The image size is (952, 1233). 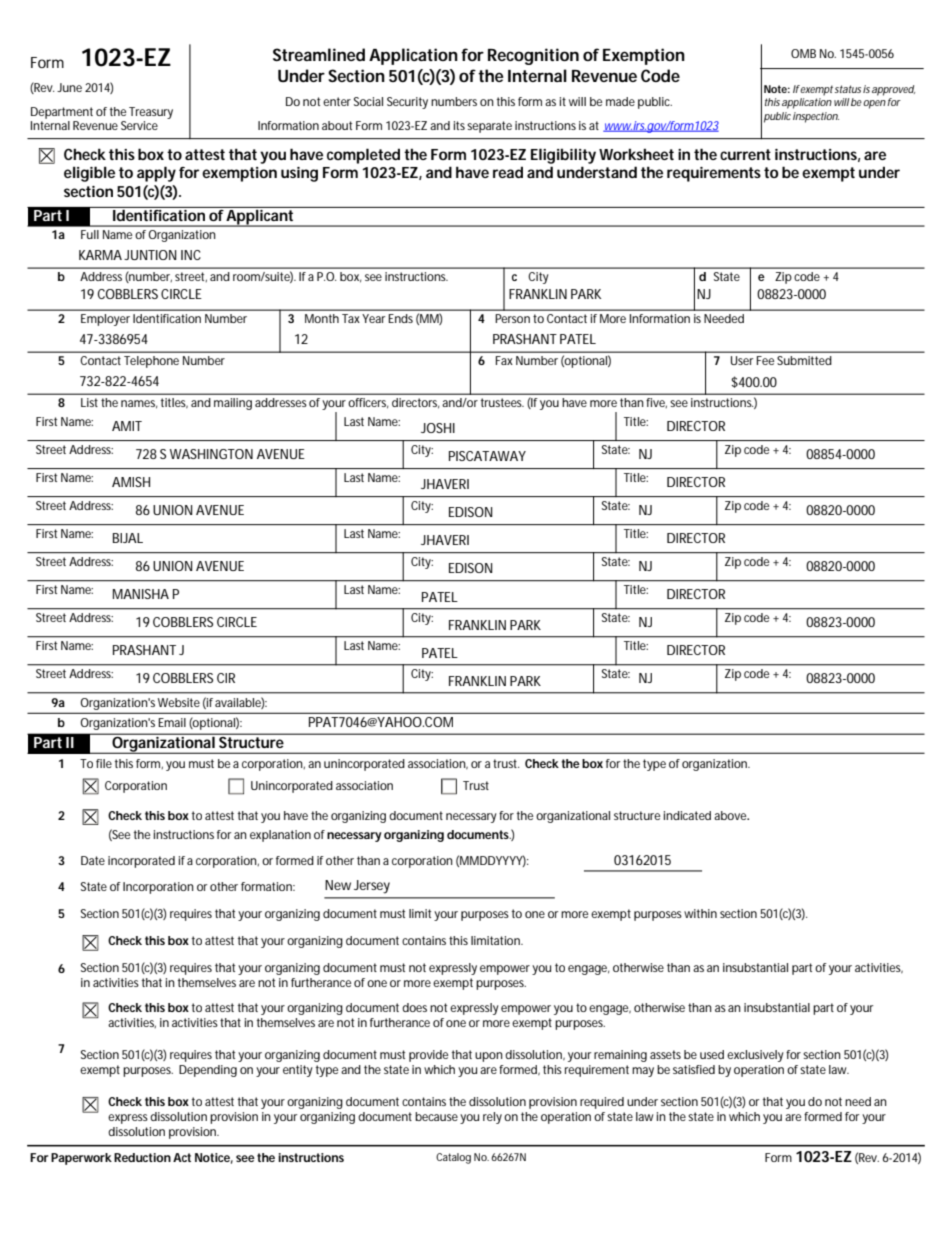 What do you see at coordinates (489, 127) in the screenshot?
I see `separate` at bounding box center [489, 127].
